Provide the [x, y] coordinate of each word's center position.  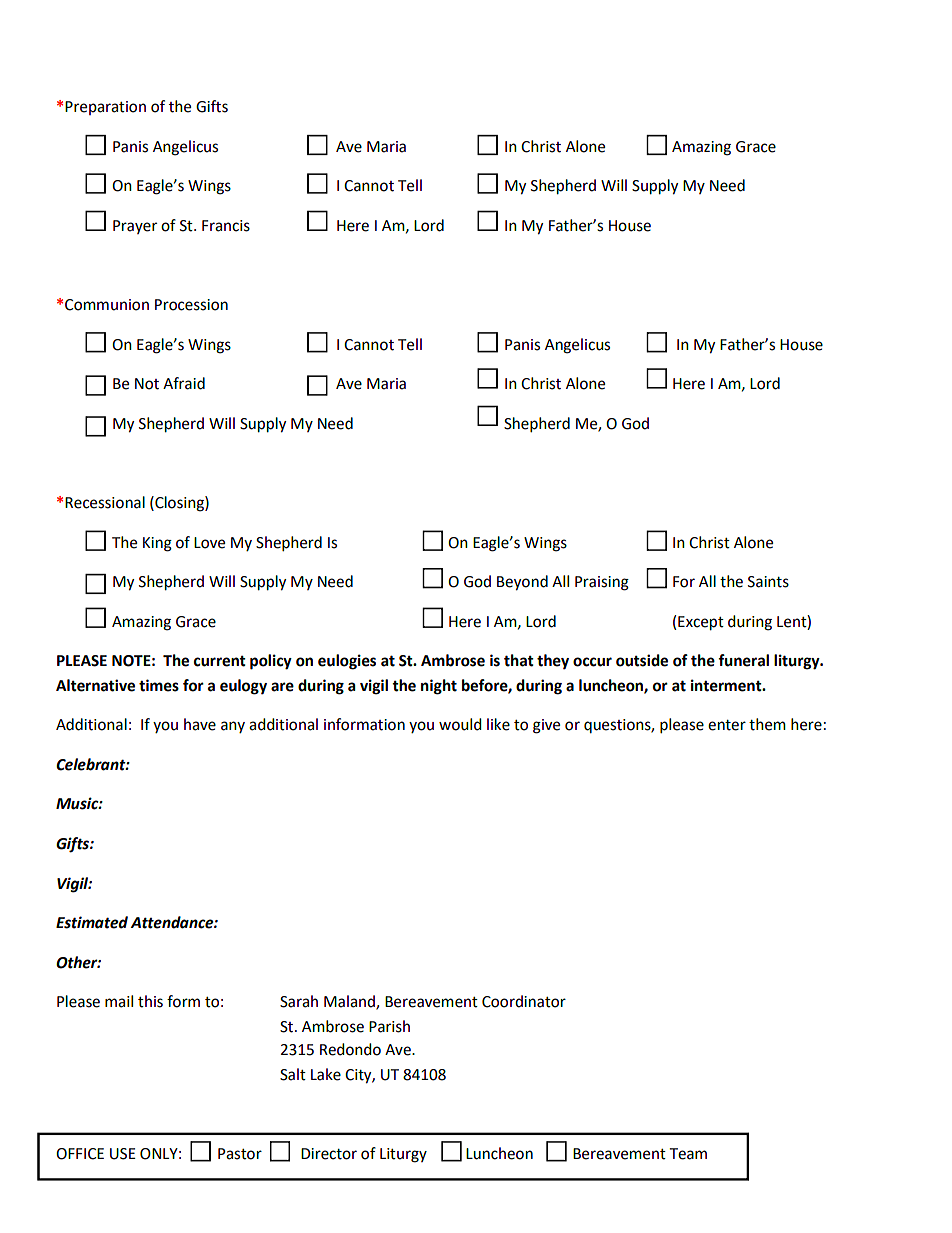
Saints [768, 582]
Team [688, 1154]
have [200, 724]
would [460, 724]
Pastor [240, 1154]
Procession [191, 305]
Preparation [105, 108]
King [157, 544]
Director [329, 1154]
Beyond [522, 583]
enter [727, 725]
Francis [226, 226]
